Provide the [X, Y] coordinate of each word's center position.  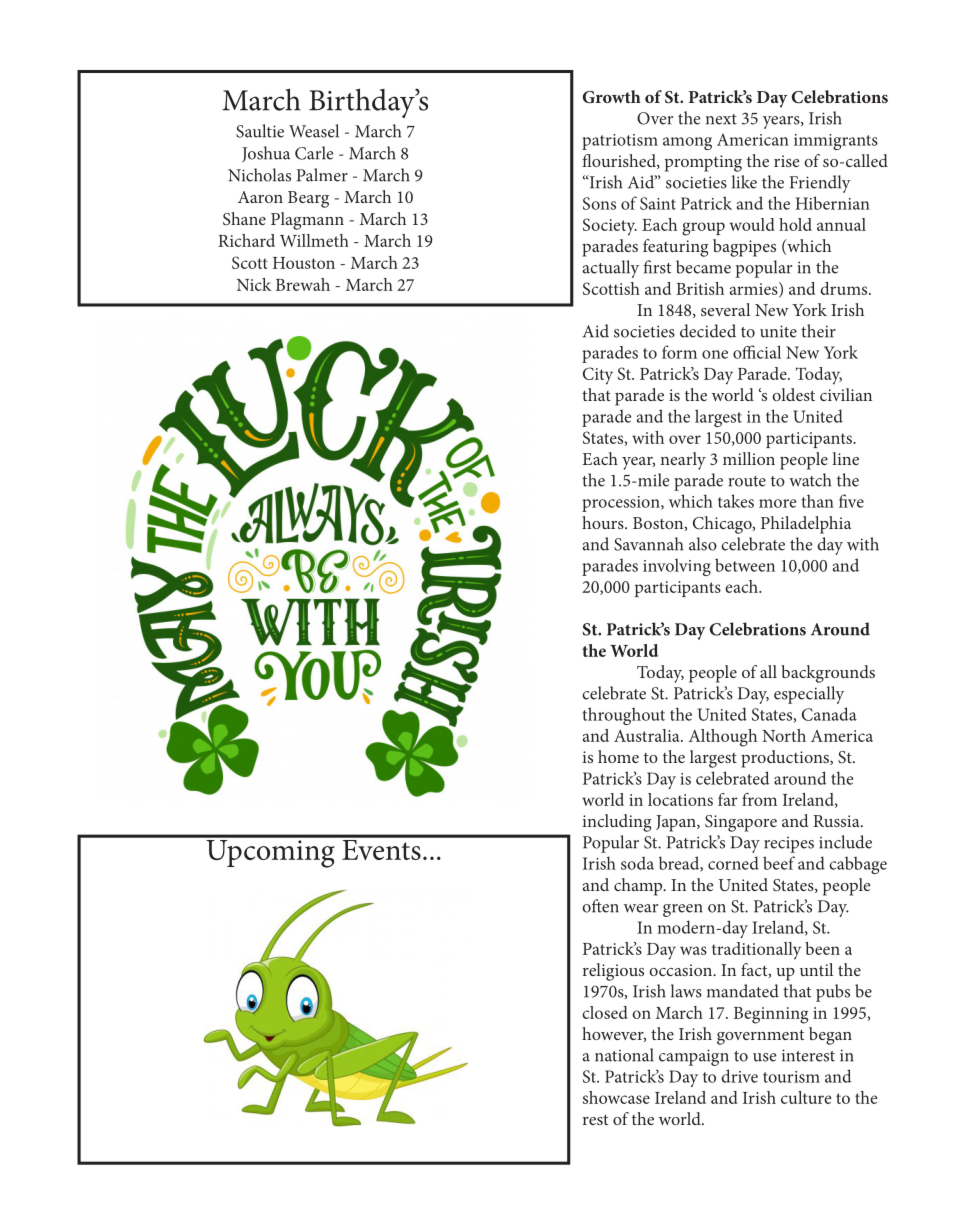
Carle [314, 153]
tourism [791, 1077]
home [618, 756]
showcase [616, 1097]
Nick [254, 284]
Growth [612, 97]
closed [605, 1012]
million [749, 458]
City [598, 376]
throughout [624, 716]
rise [787, 161]
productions [786, 759]
